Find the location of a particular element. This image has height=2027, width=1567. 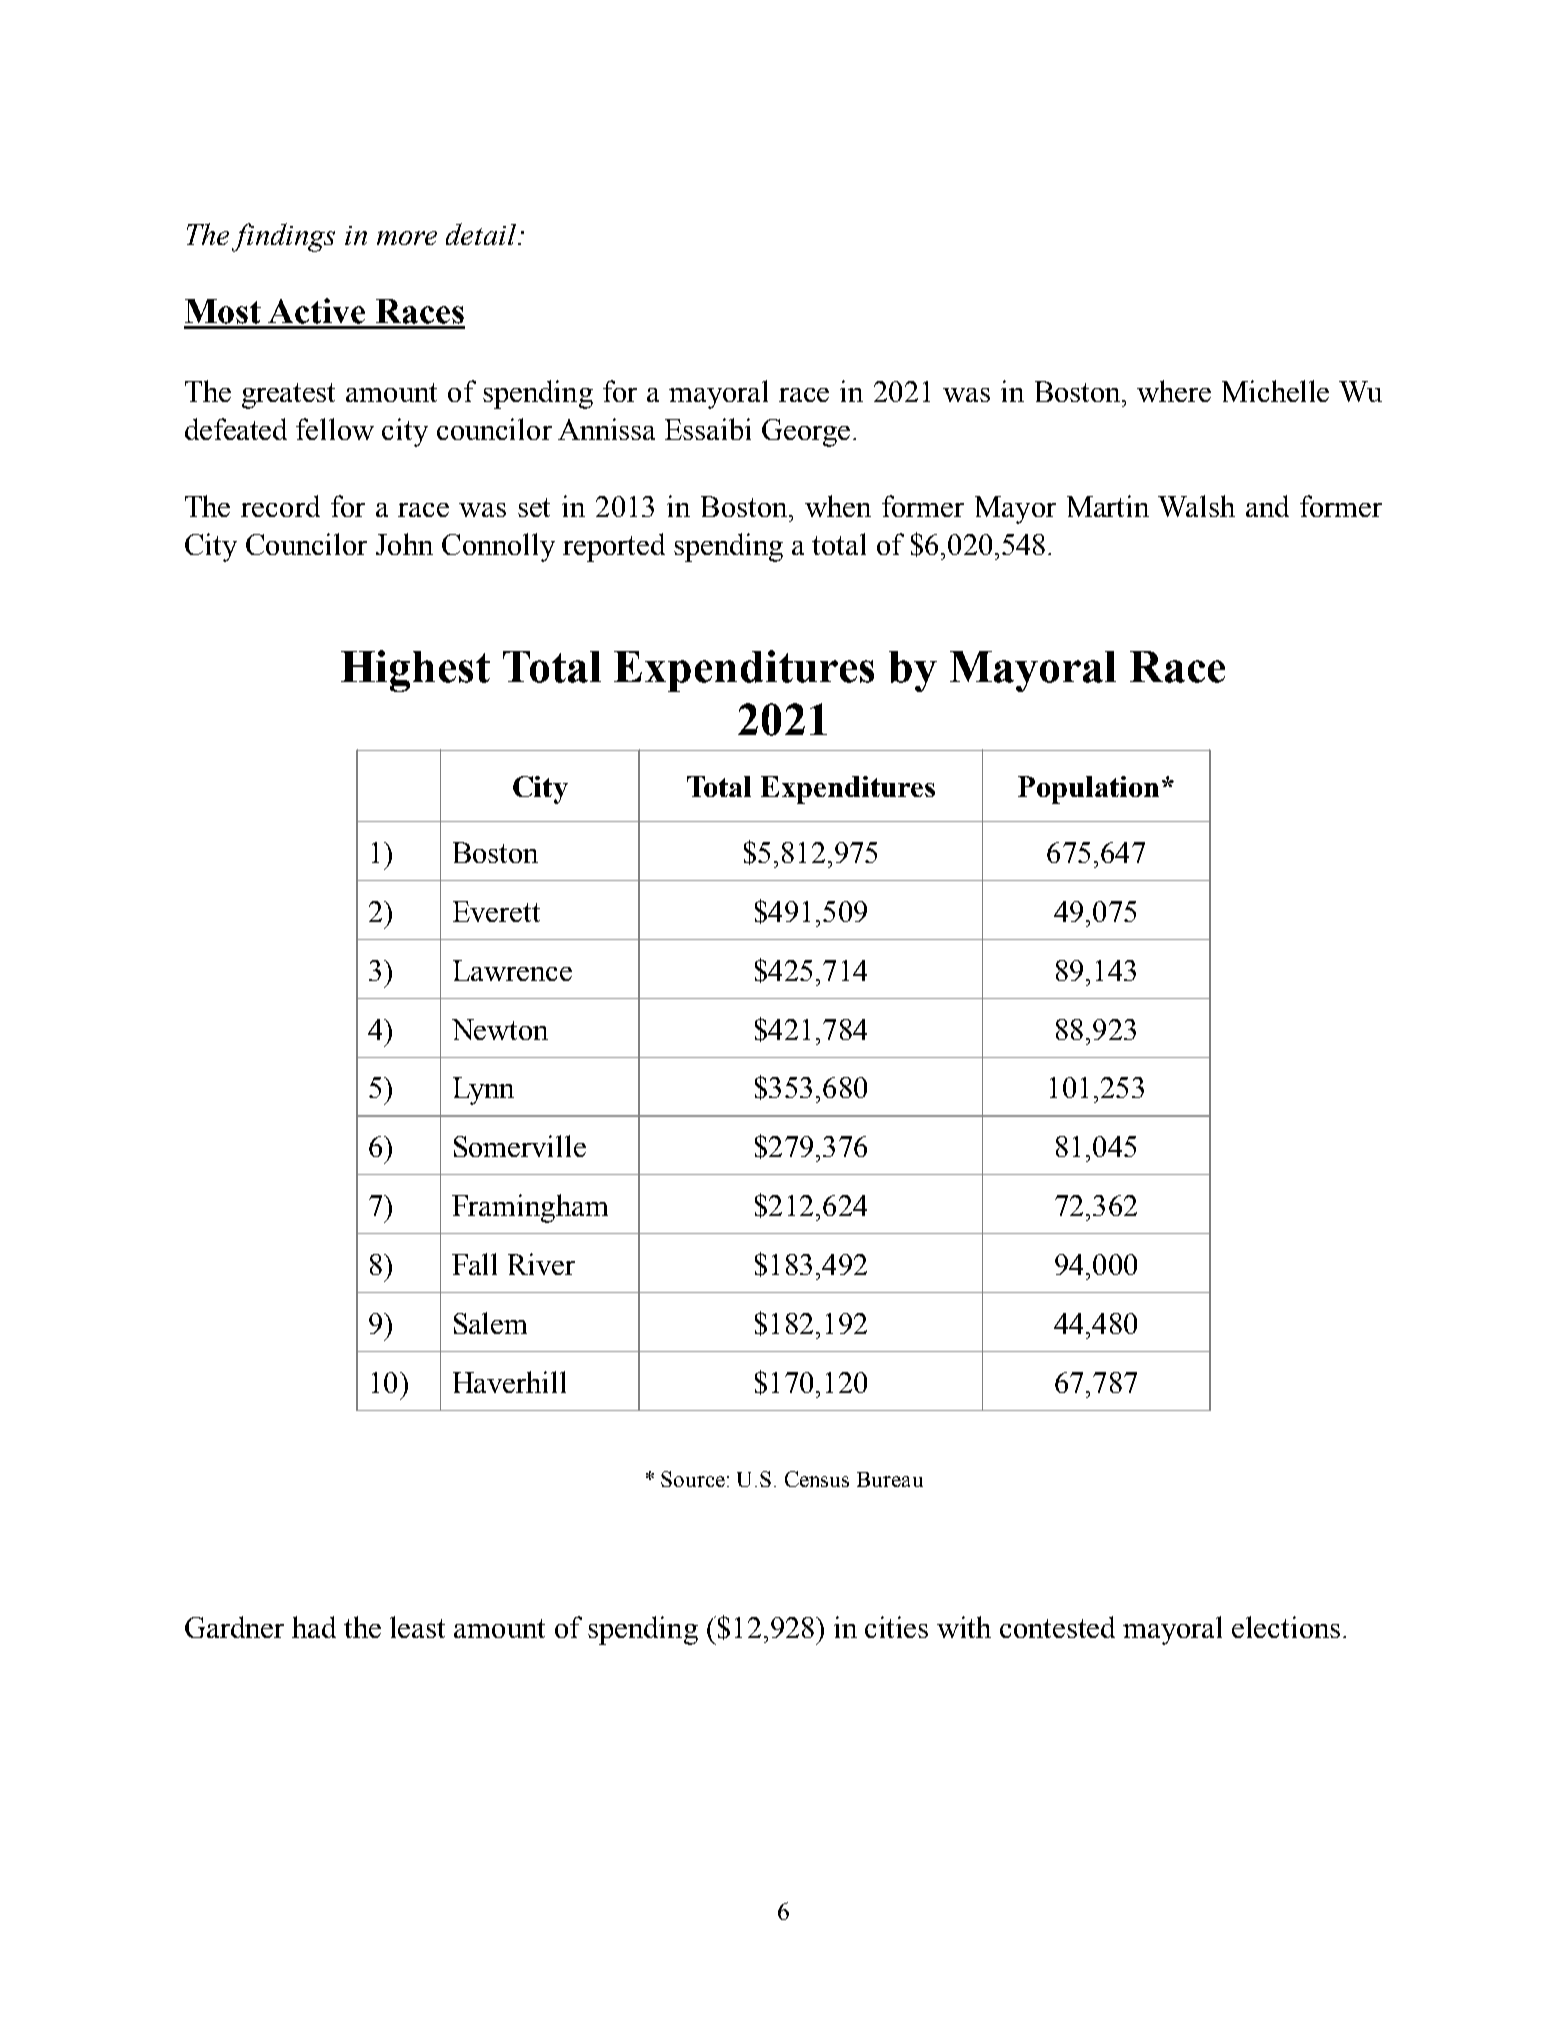

Lawrence is located at coordinates (512, 970).
